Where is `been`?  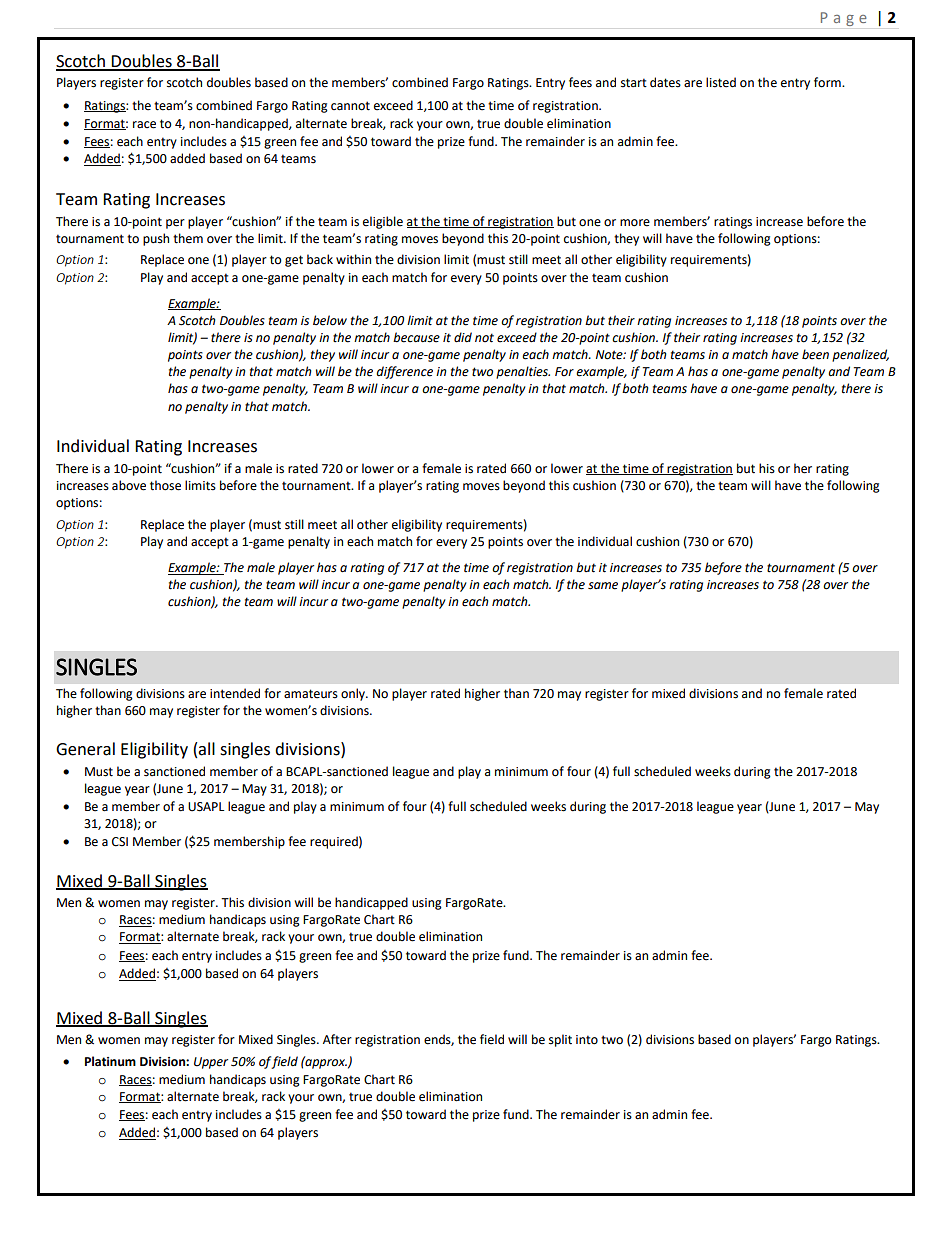 been is located at coordinates (815, 354).
